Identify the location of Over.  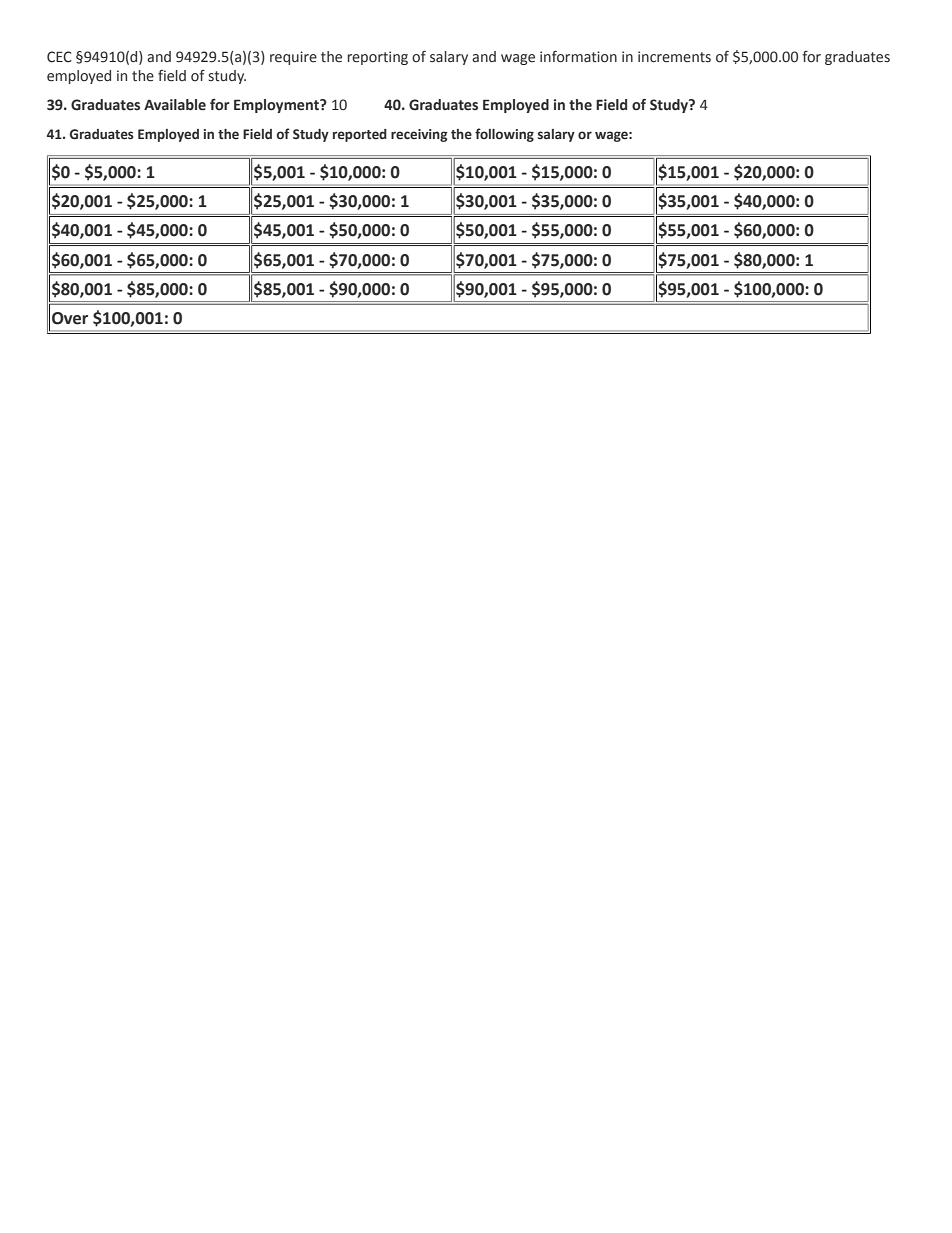
(70, 318).
